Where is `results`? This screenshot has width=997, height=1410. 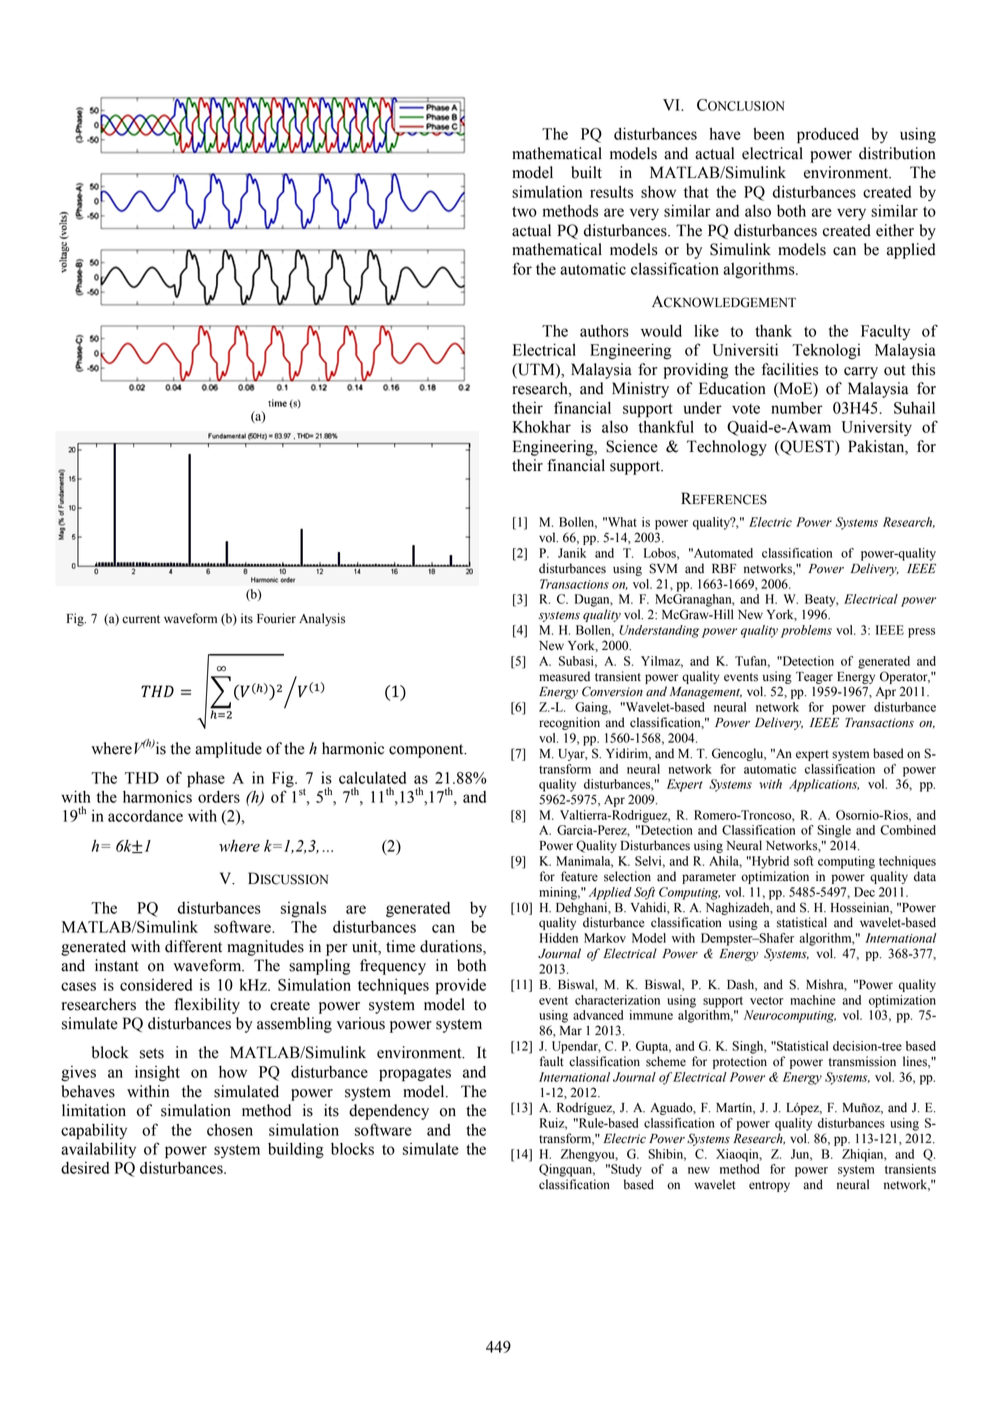
results is located at coordinates (611, 192).
